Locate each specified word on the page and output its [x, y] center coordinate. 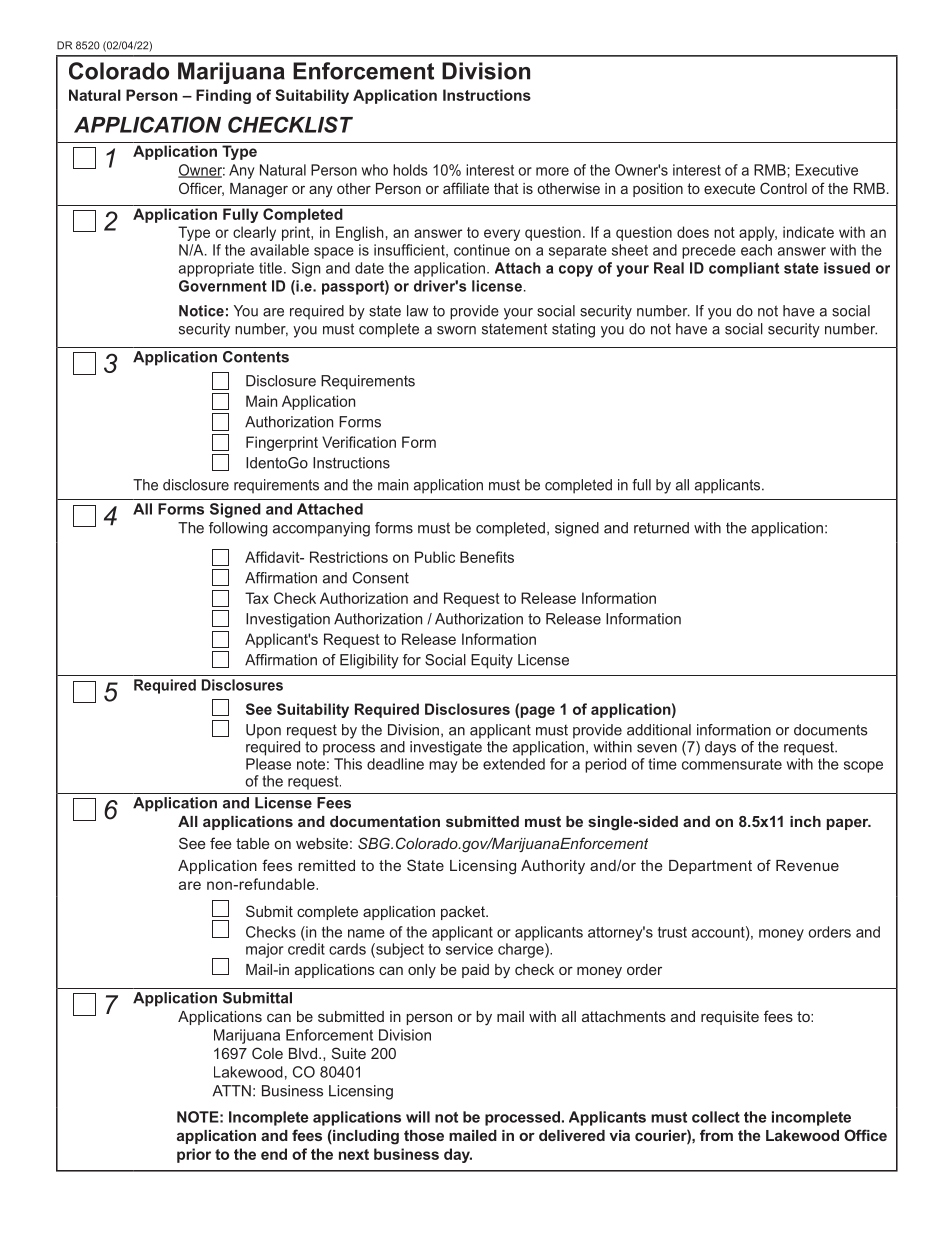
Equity [492, 661]
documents [831, 730]
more [552, 171]
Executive [827, 170]
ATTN [231, 1091]
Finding [223, 96]
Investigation [288, 620]
